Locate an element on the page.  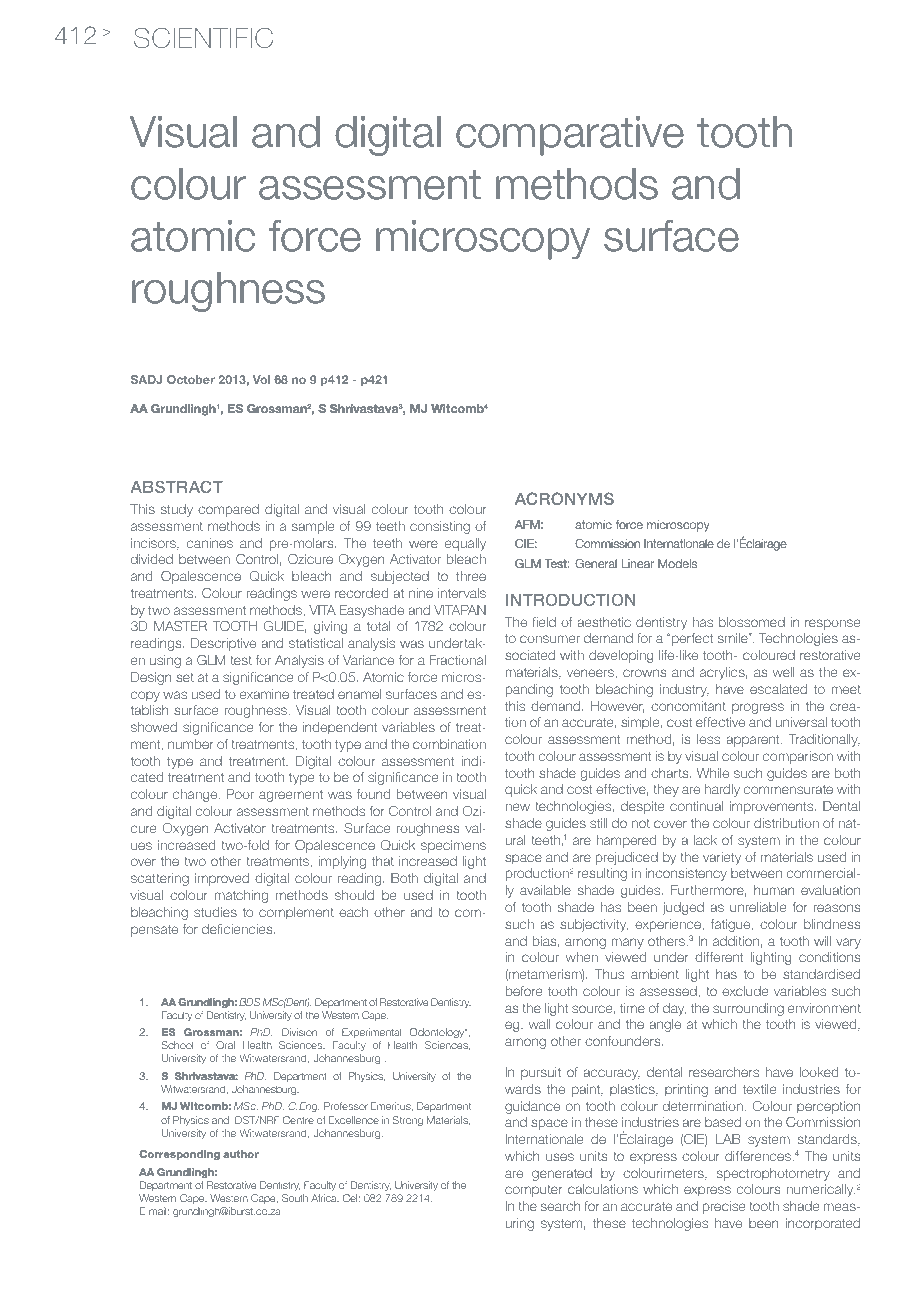
SCIENTIFIC is located at coordinates (203, 38).
